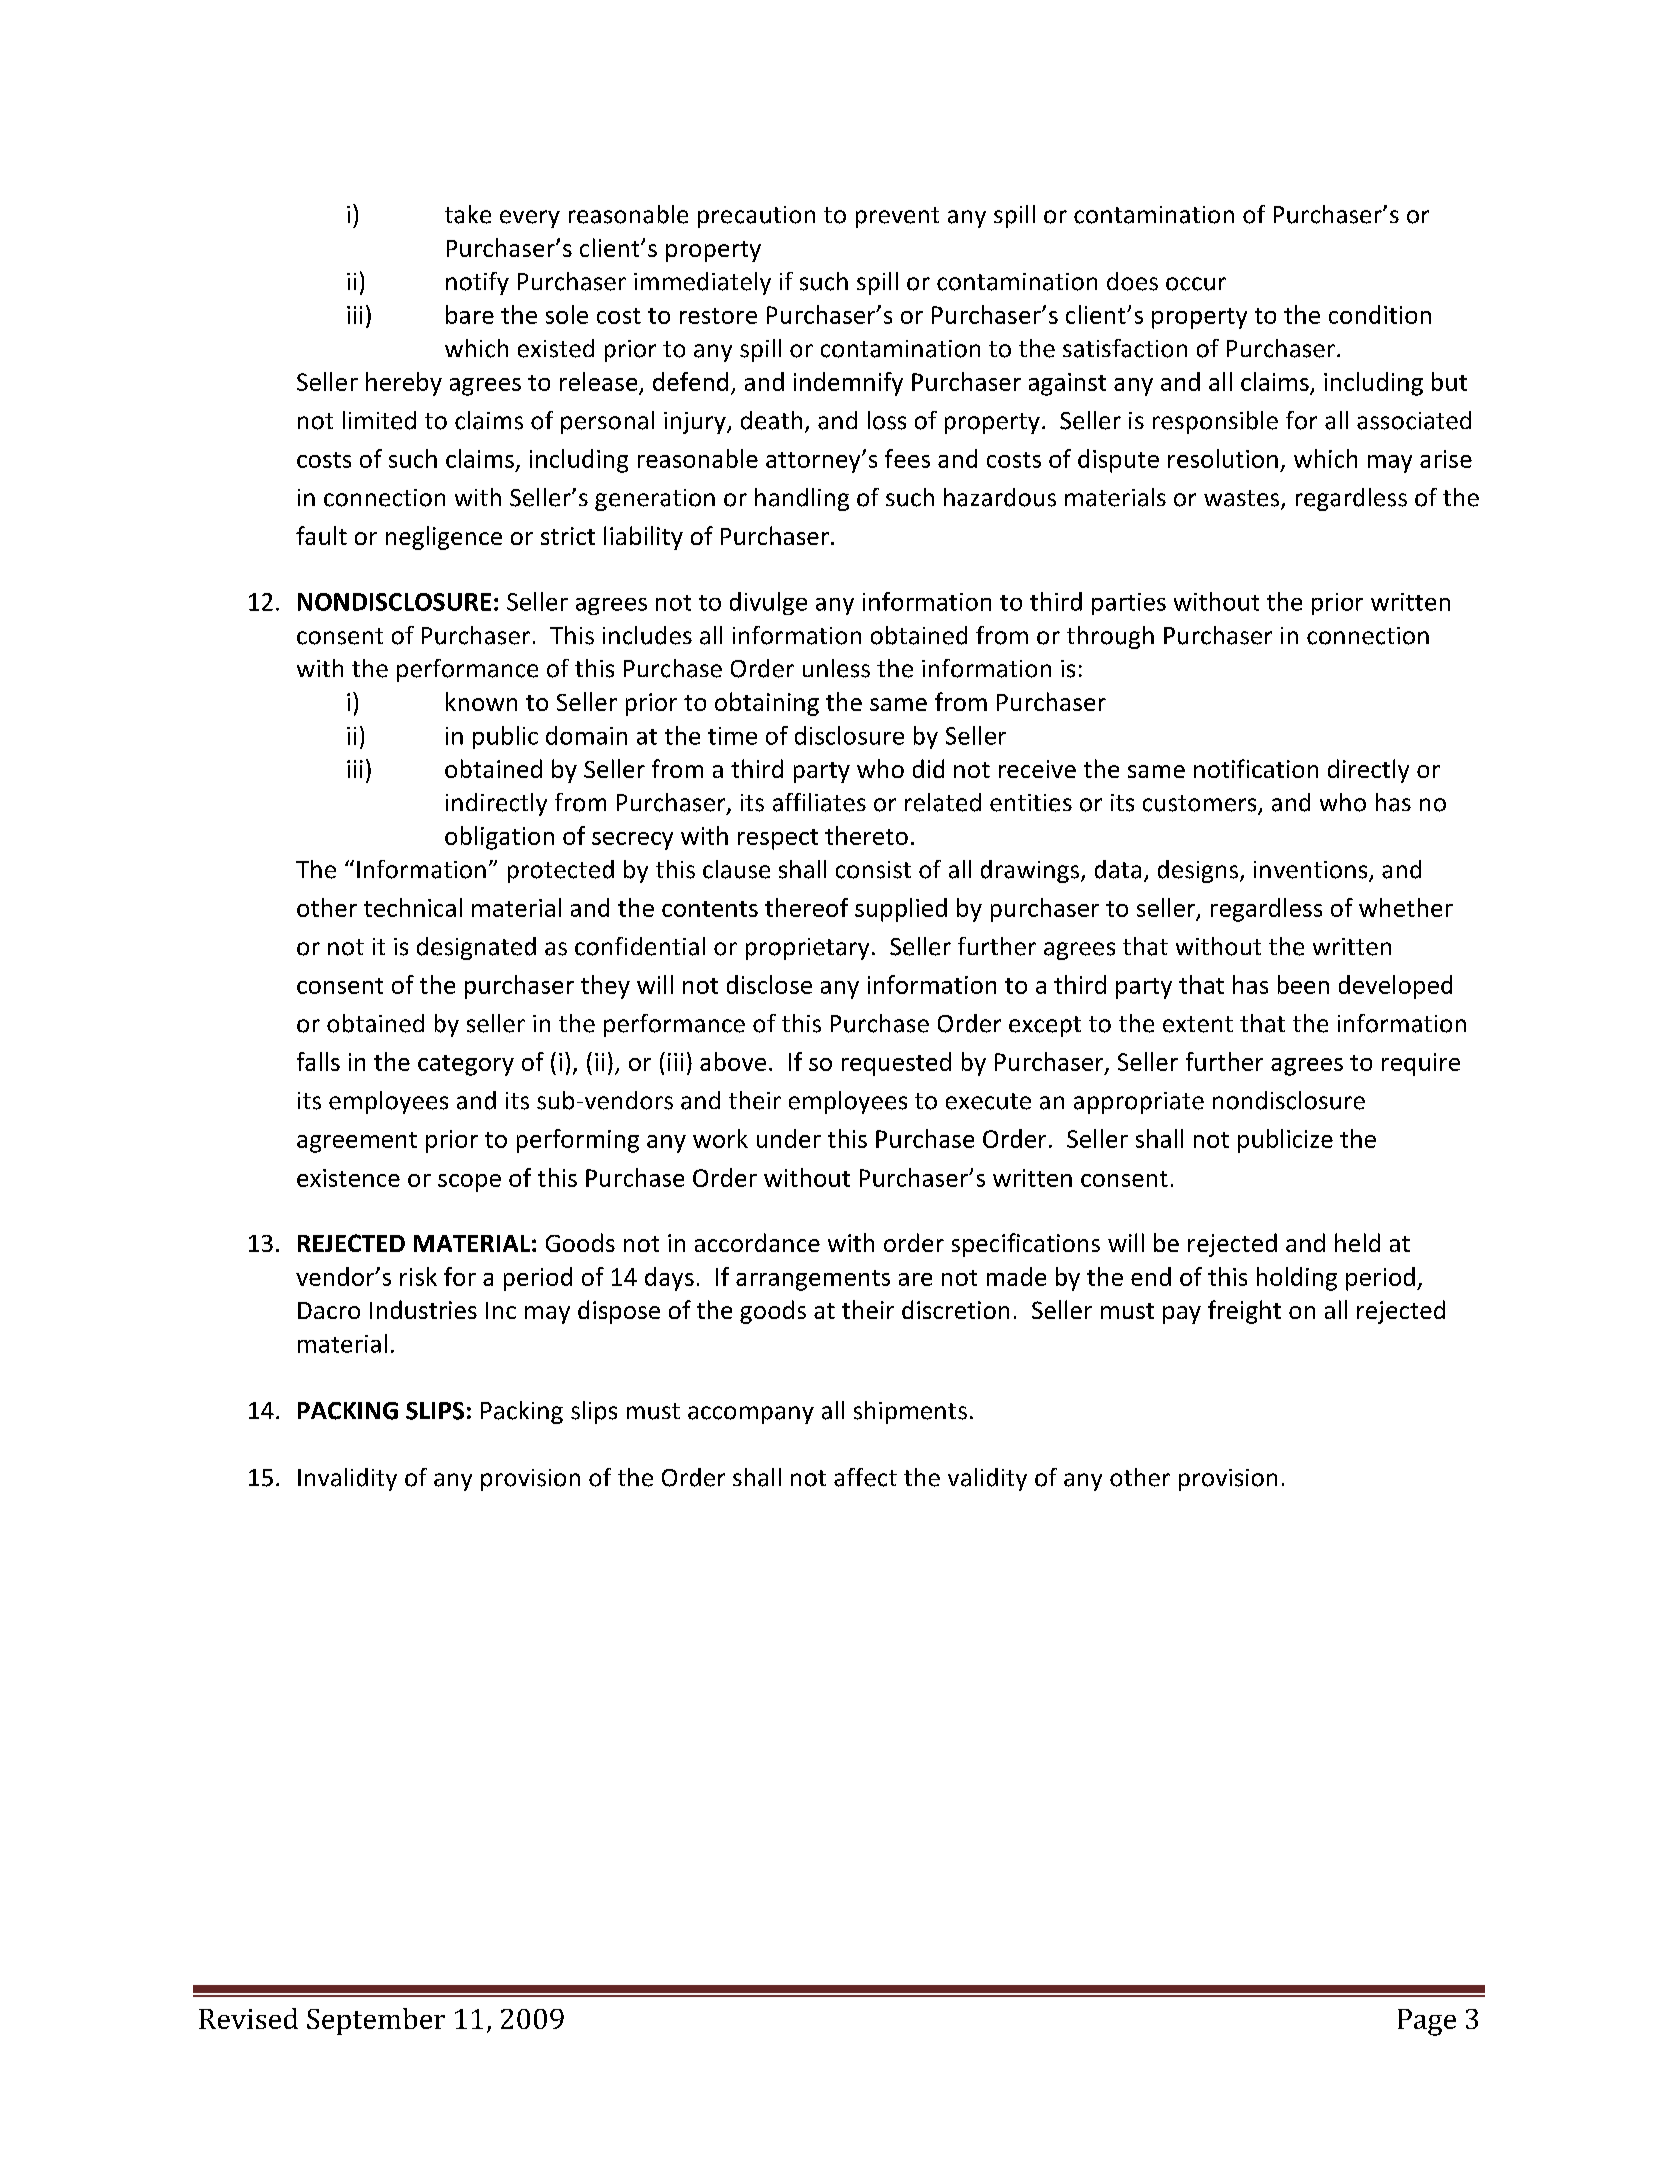 The image size is (1678, 2171). I want to click on Industries, so click(423, 1309).
